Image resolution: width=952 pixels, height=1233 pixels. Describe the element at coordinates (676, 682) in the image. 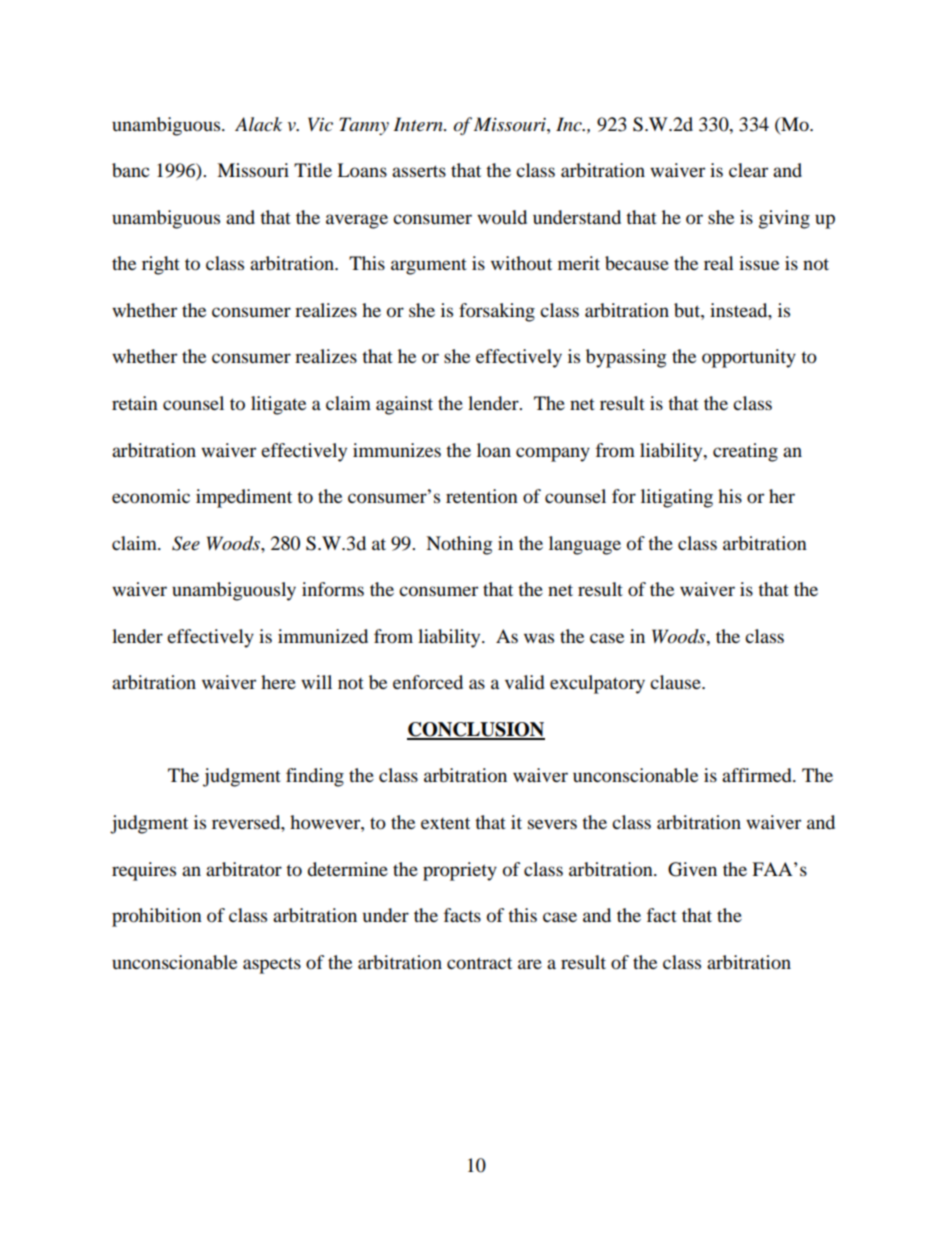

I see `clause` at that location.
